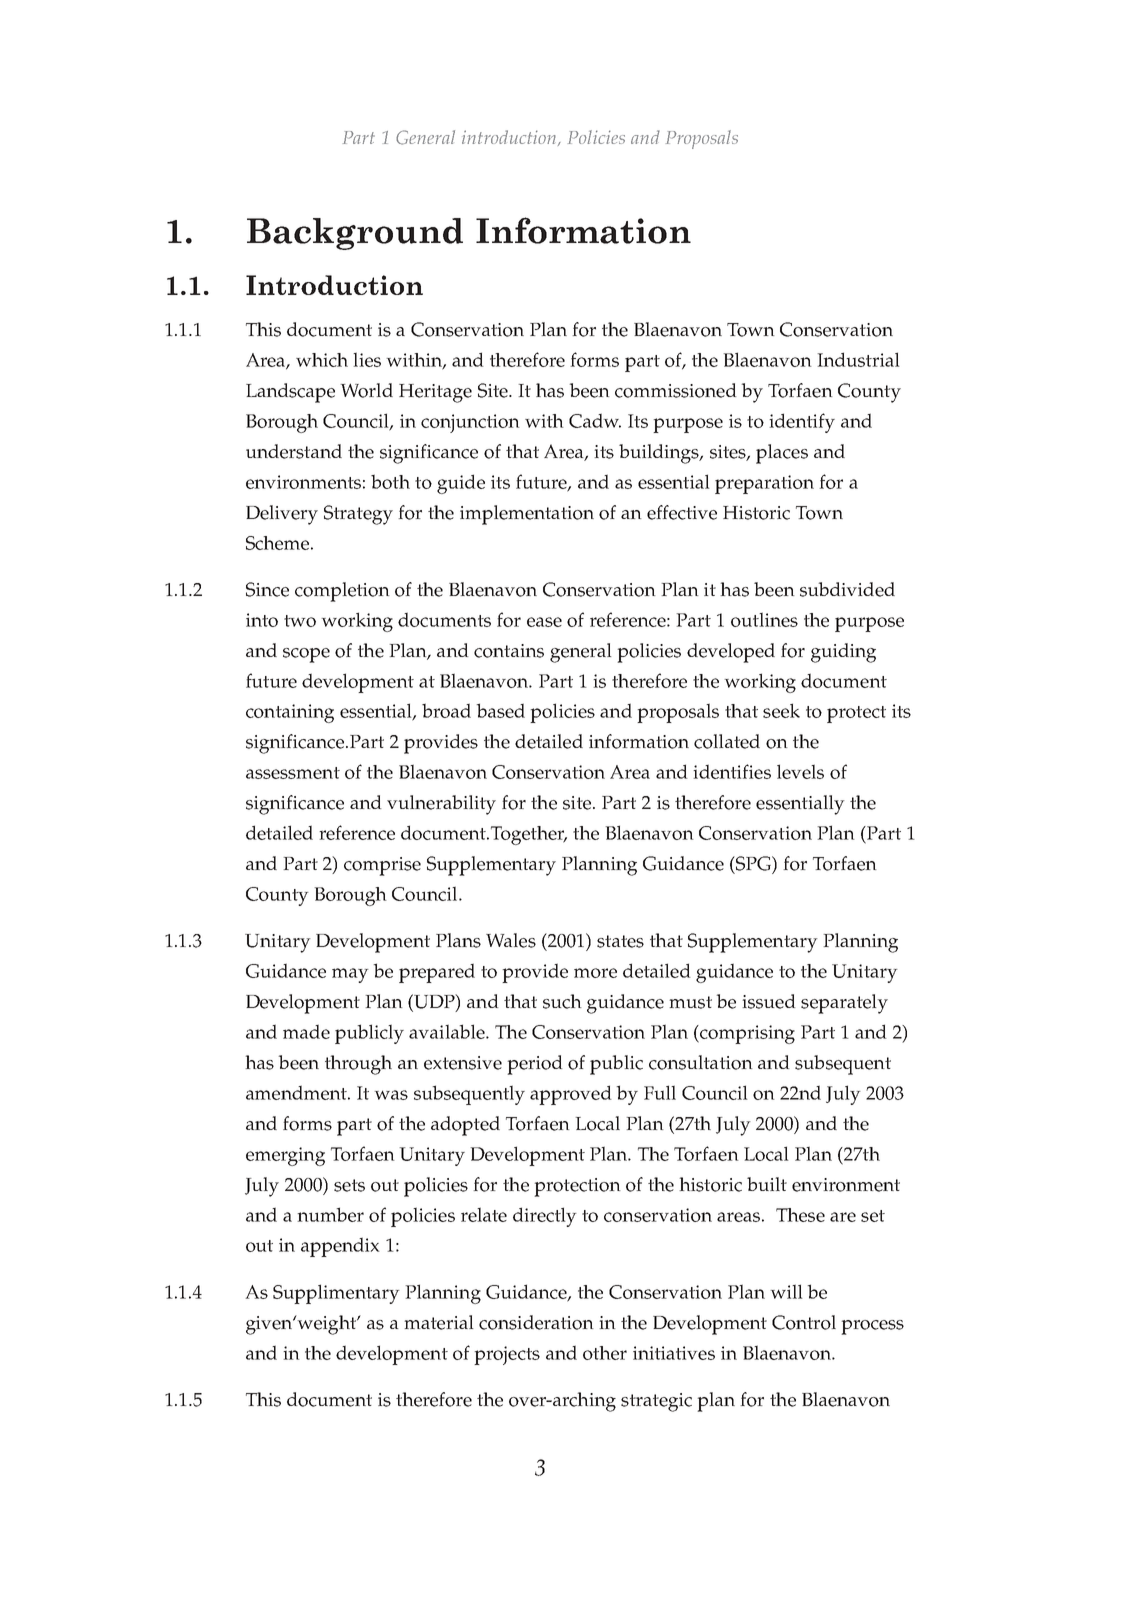  I want to click on Background, so click(355, 234).
